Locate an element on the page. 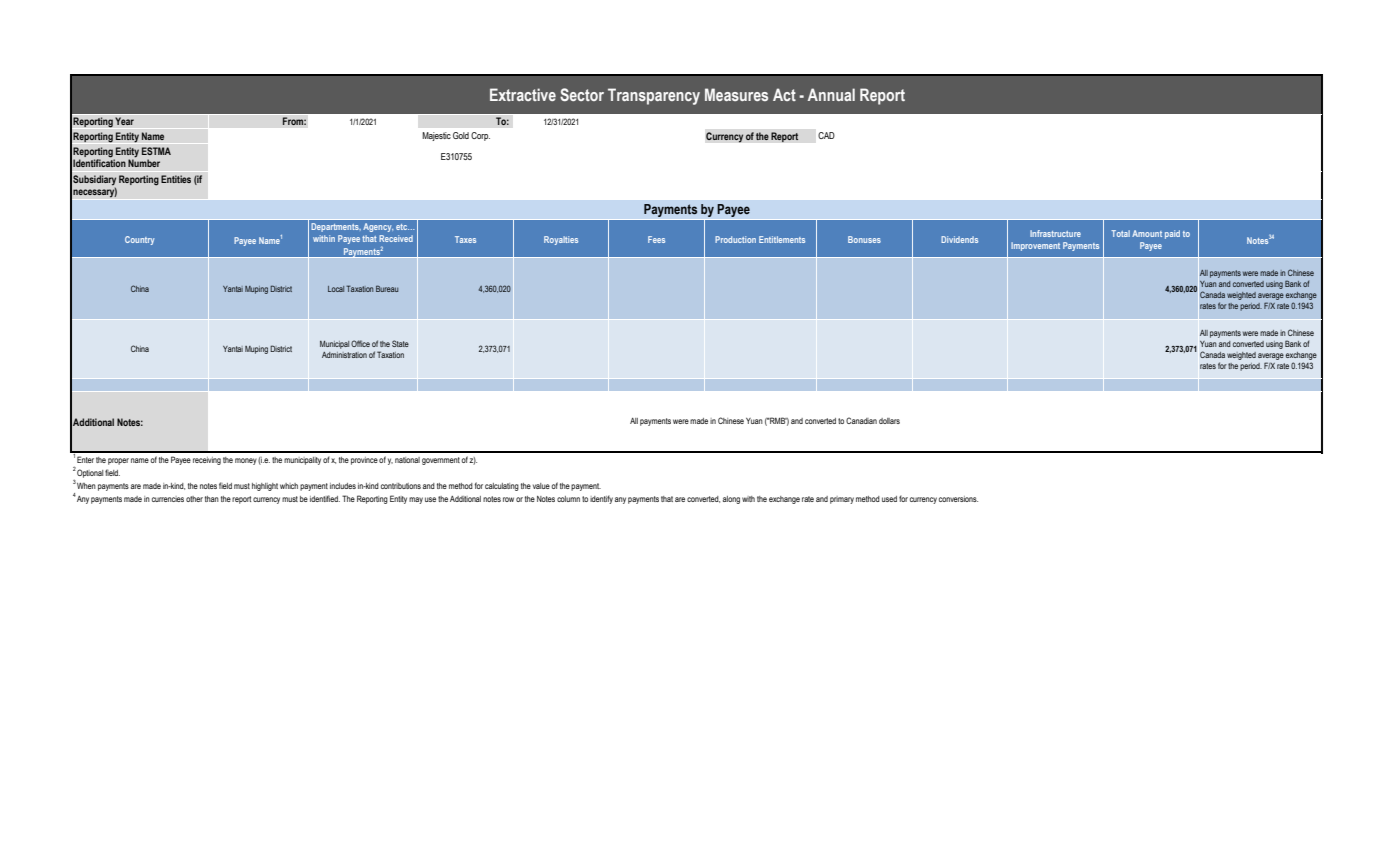  Improvement is located at coordinates (1035, 246).
